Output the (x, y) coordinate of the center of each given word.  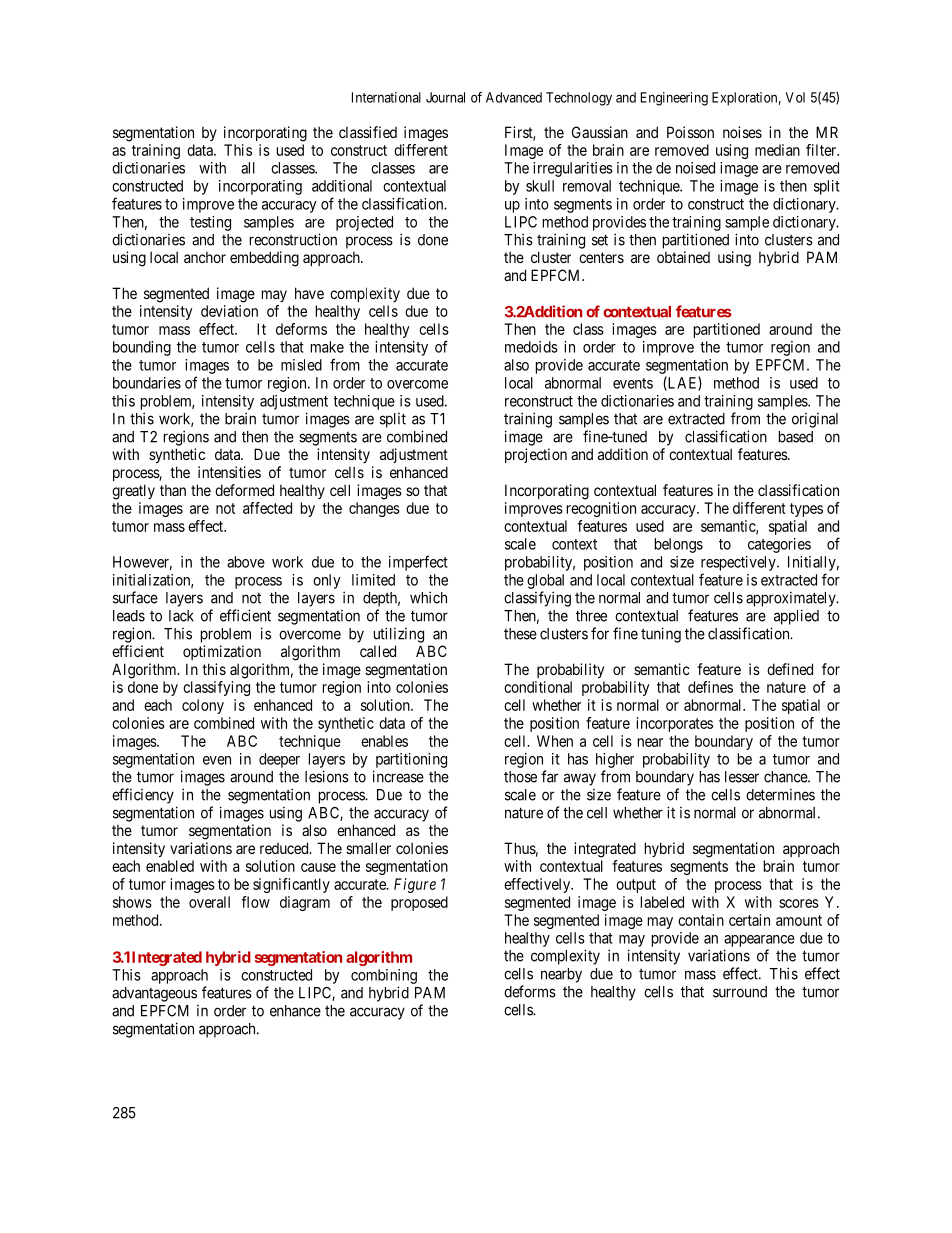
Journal (445, 97)
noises (742, 132)
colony (203, 706)
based (796, 437)
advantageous (154, 994)
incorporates (674, 724)
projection (536, 455)
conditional (538, 687)
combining (384, 976)
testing (210, 223)
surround (740, 992)
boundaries (147, 383)
